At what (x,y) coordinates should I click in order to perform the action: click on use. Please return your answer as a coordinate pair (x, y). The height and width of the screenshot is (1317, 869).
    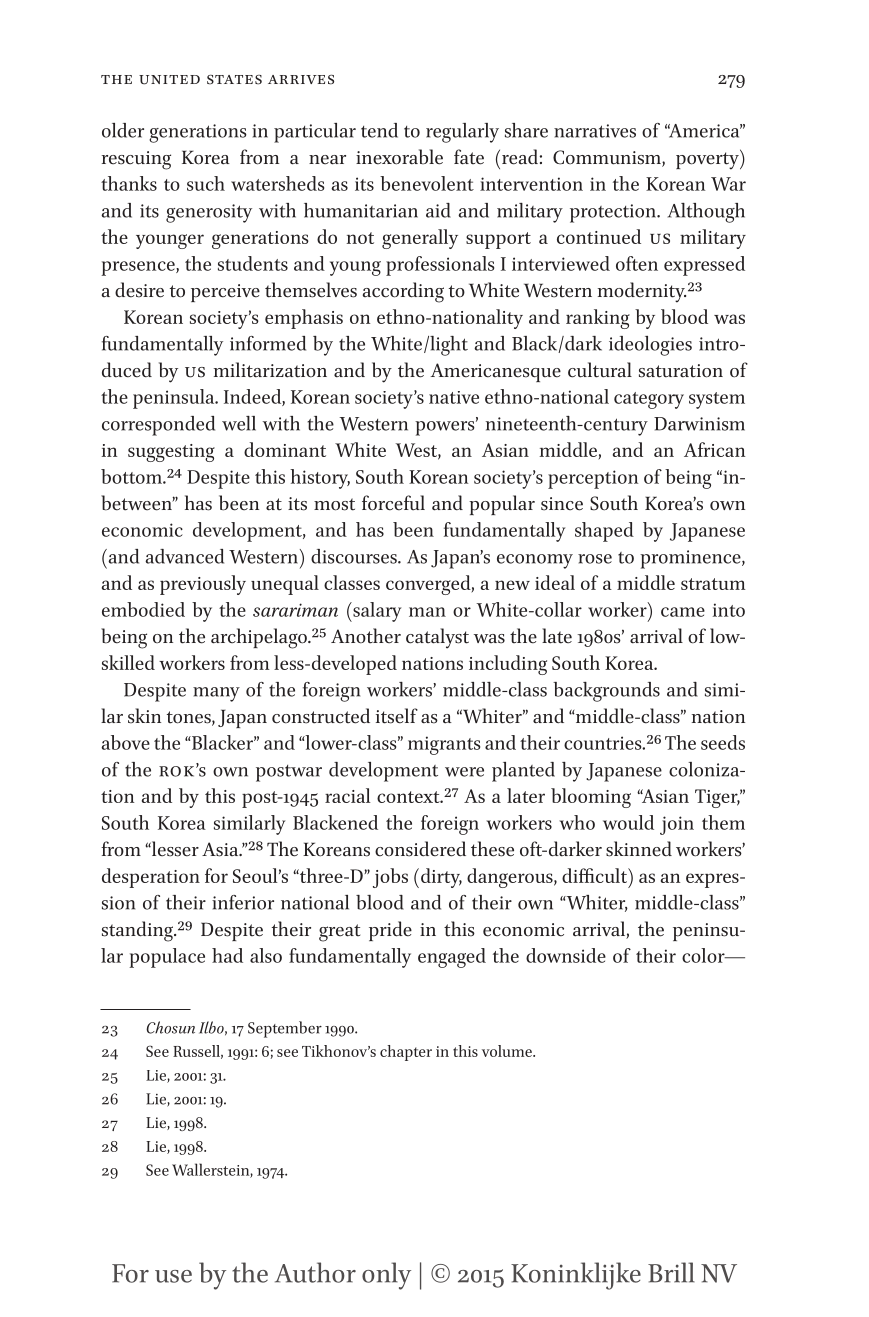
    Looking at the image, I should click on (173, 1276).
